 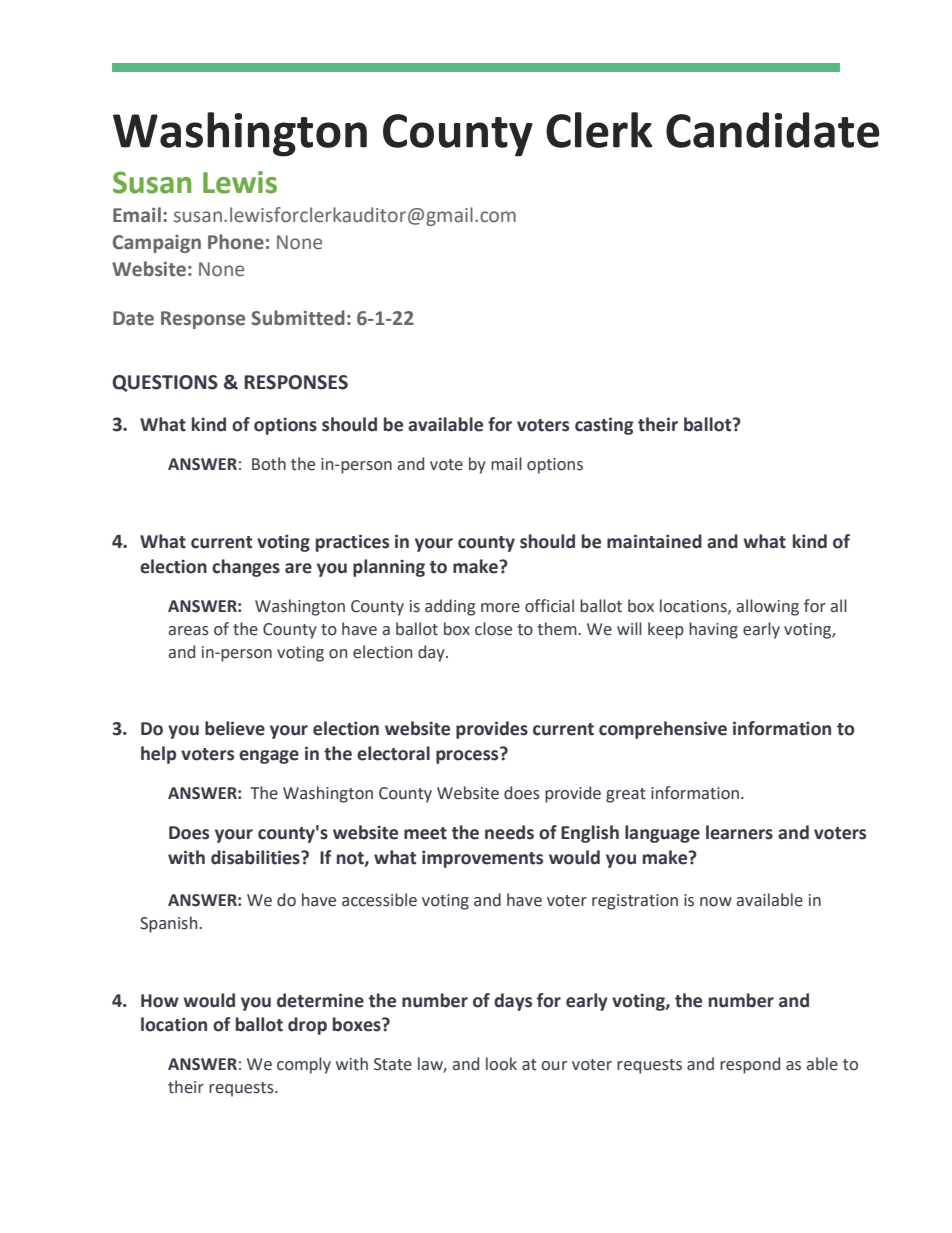 I want to click on Phone, so click(x=236, y=242).
